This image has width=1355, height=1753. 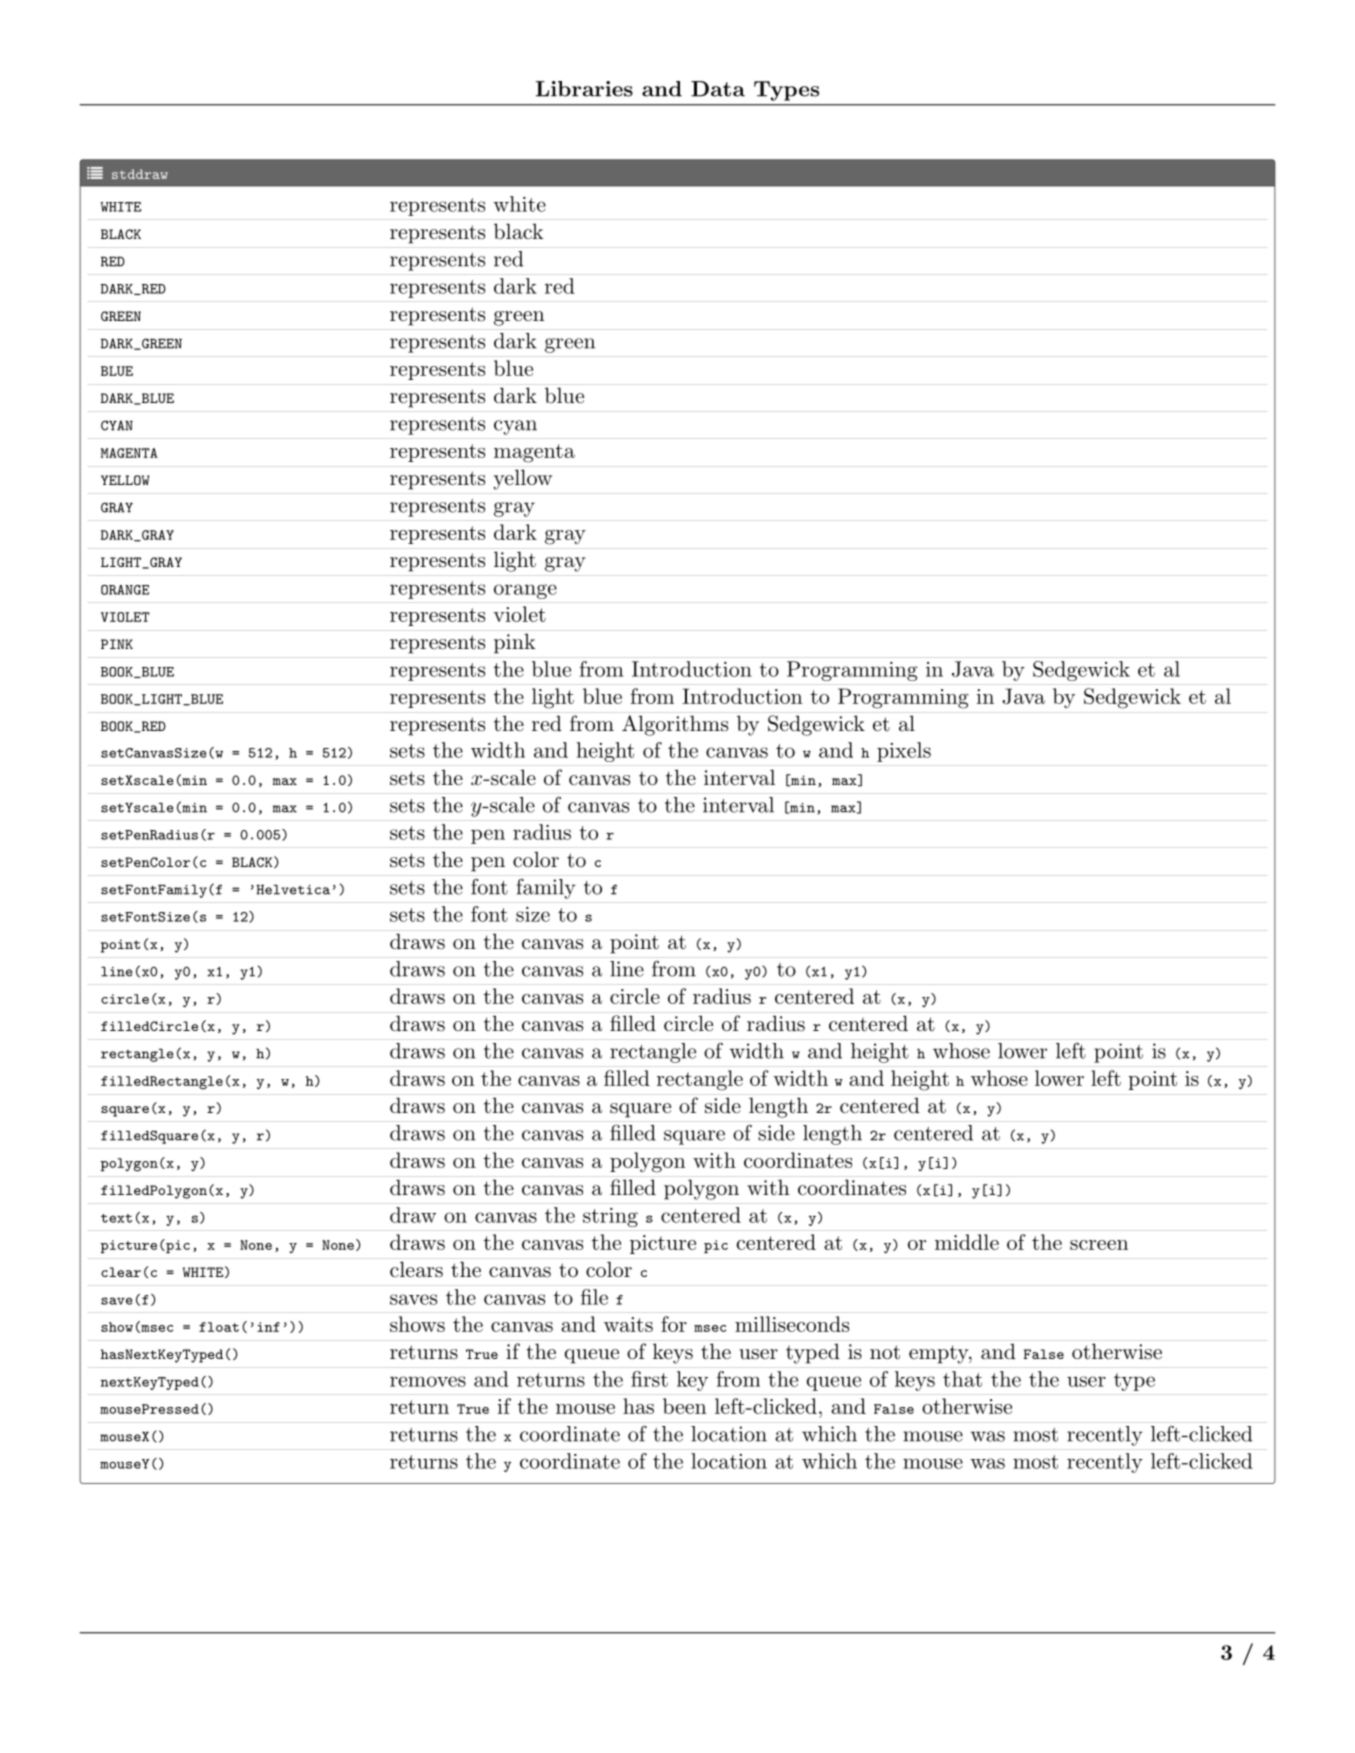 I want to click on middle, so click(x=967, y=1242).
